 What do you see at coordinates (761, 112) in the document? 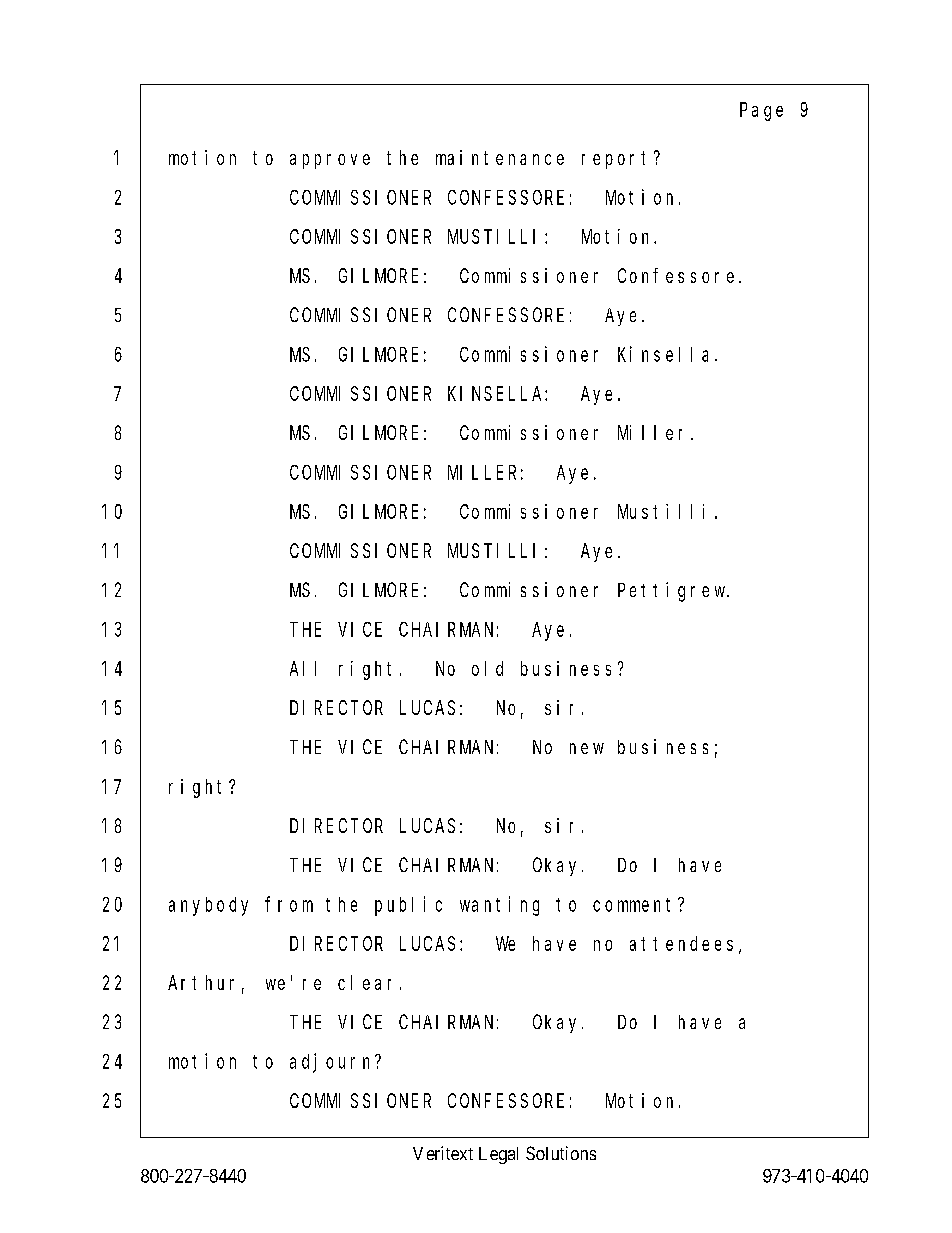
I see `Page` at bounding box center [761, 112].
